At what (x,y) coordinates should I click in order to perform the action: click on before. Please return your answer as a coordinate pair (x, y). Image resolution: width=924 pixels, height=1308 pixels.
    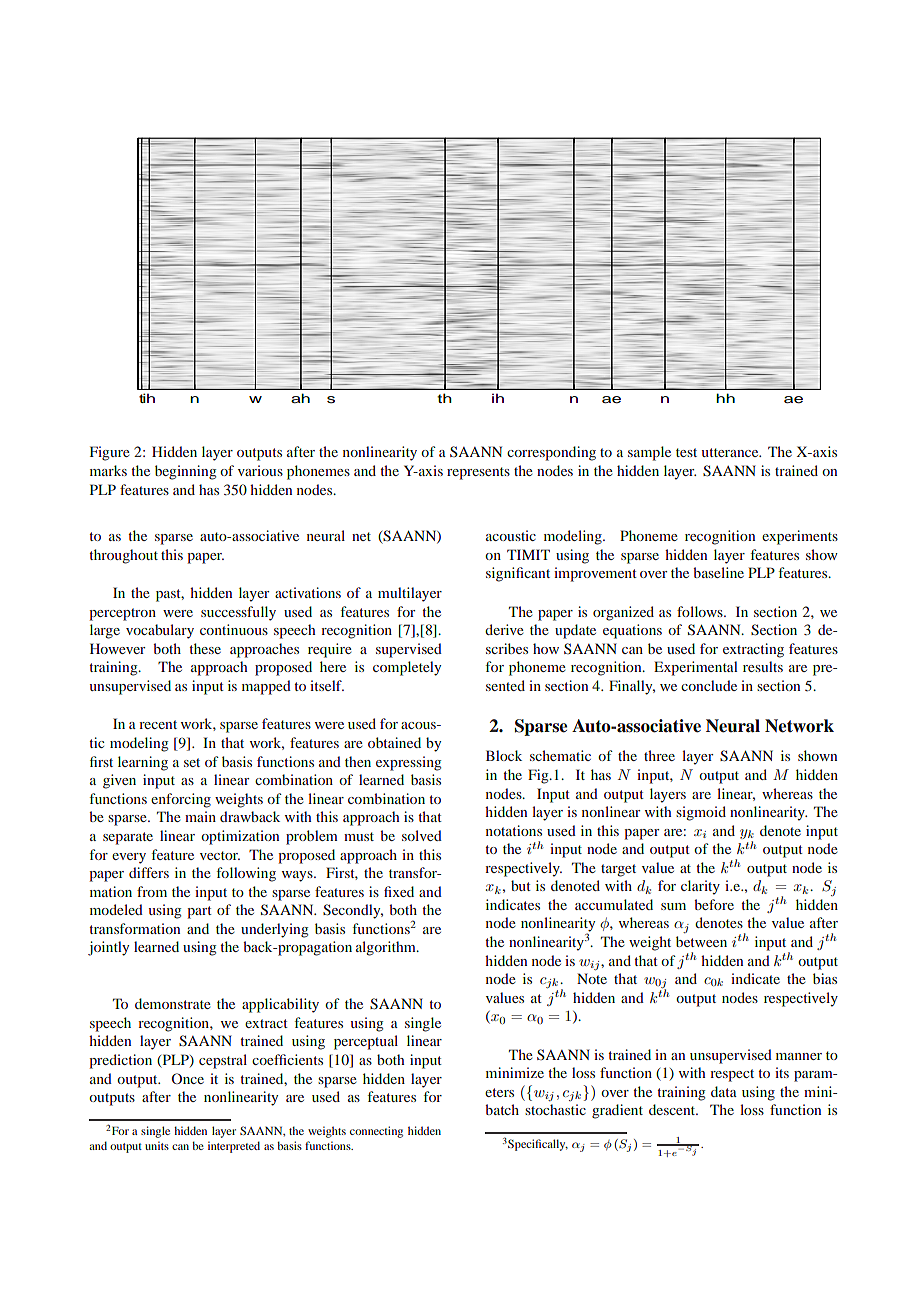
    Looking at the image, I should click on (714, 904).
